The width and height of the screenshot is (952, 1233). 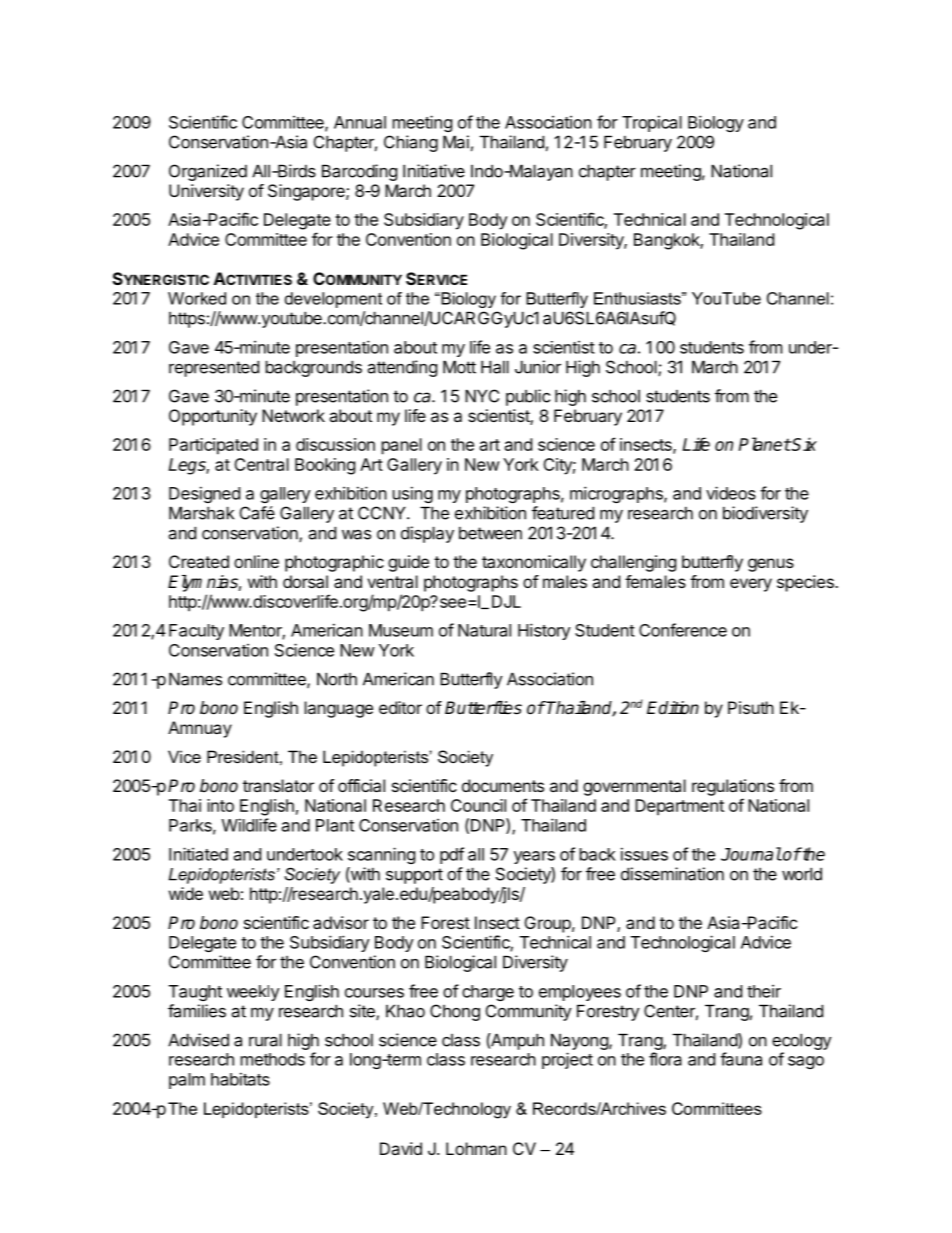 What do you see at coordinates (196, 632) in the screenshot?
I see `Faculty` at bounding box center [196, 632].
